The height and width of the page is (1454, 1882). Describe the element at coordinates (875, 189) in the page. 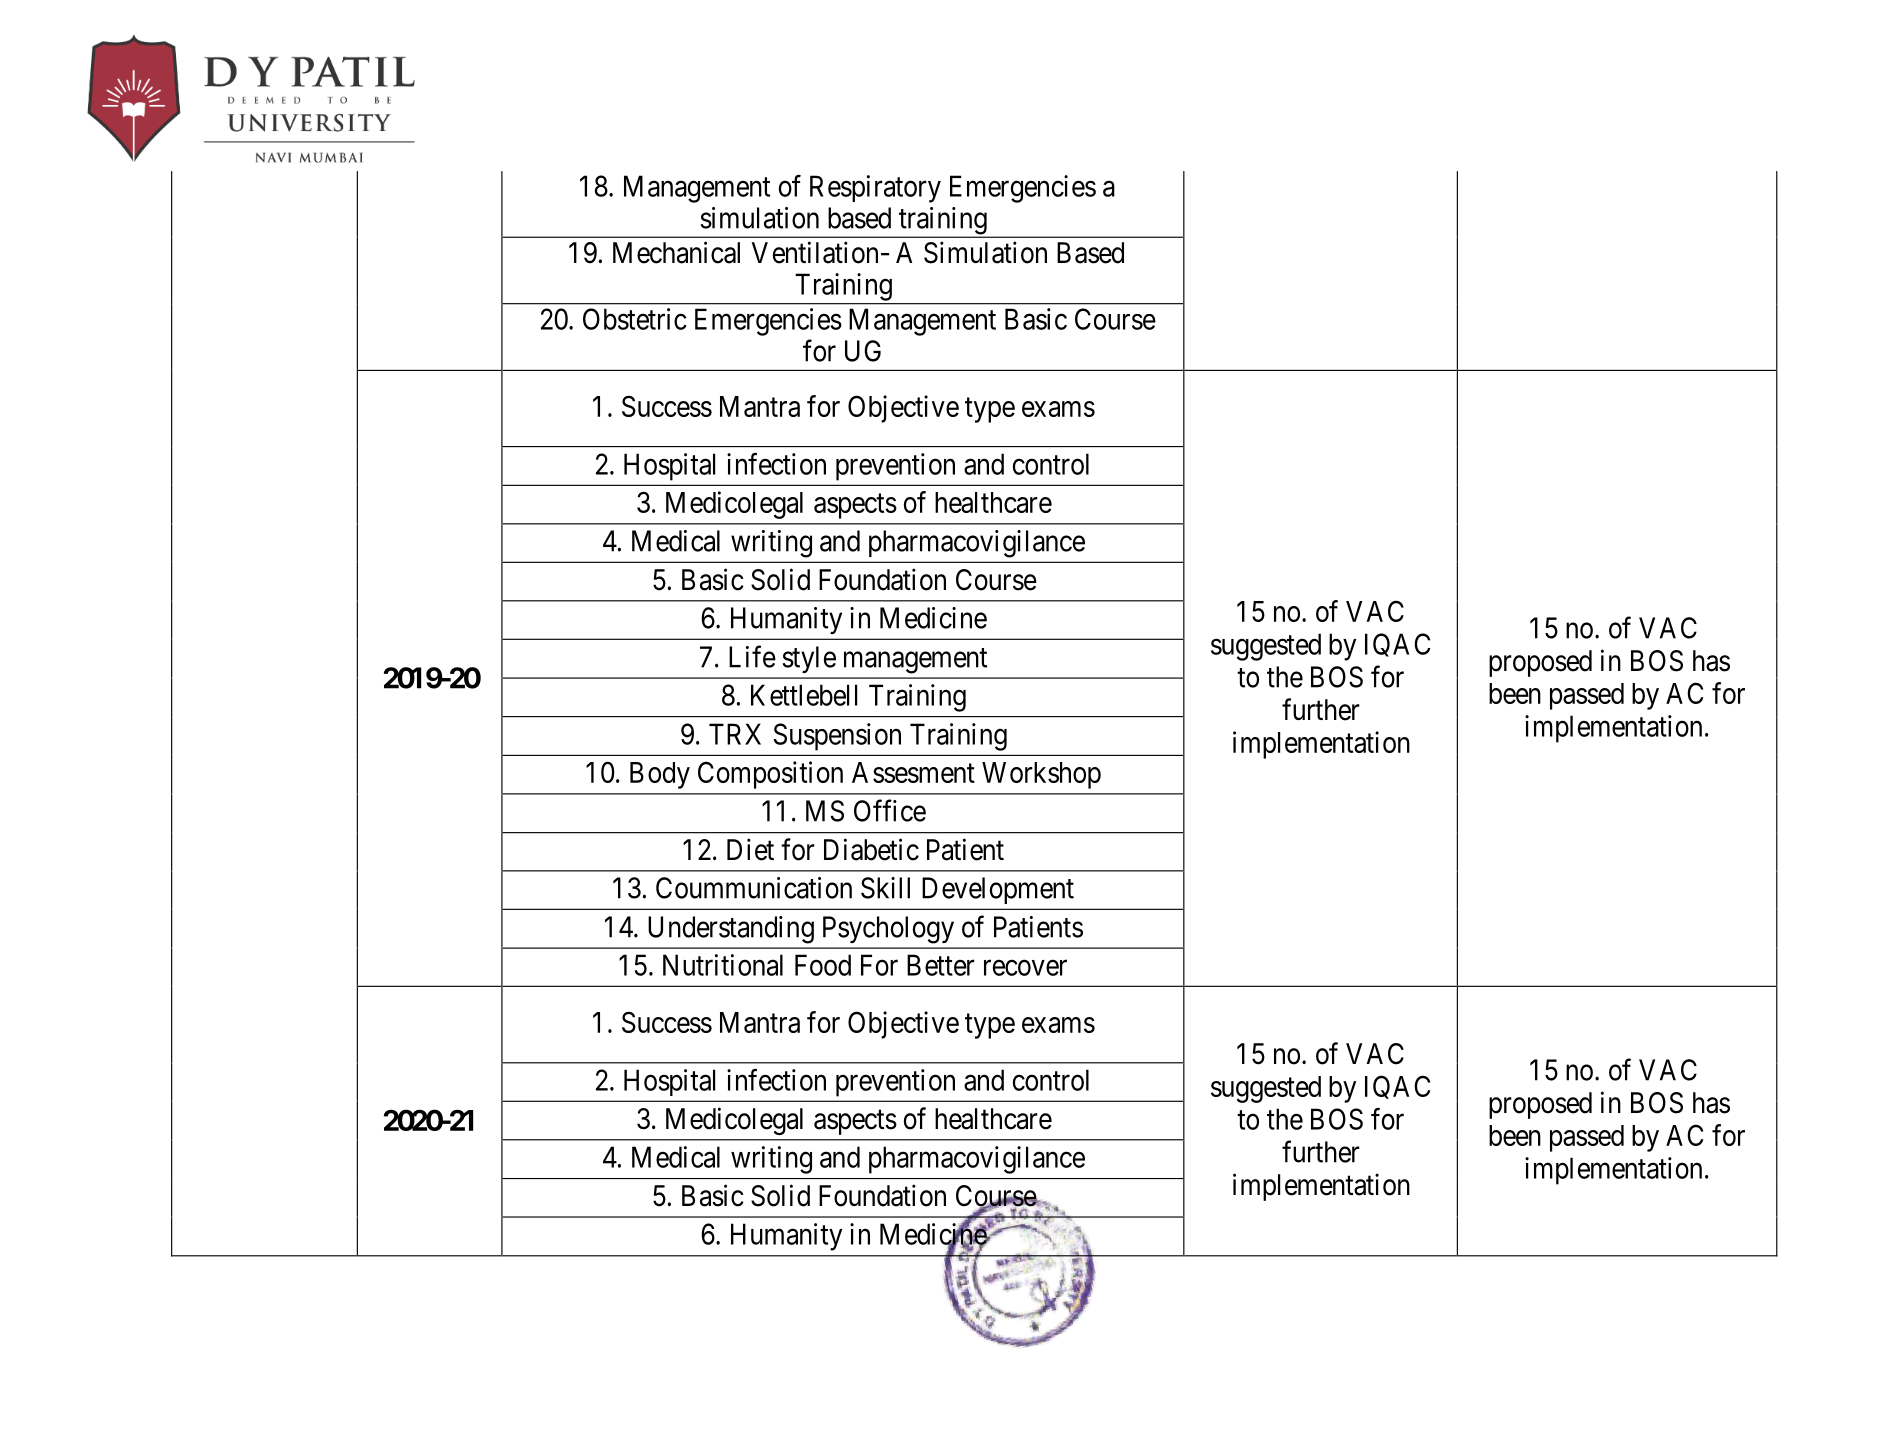

I see `Respiratory` at that location.
